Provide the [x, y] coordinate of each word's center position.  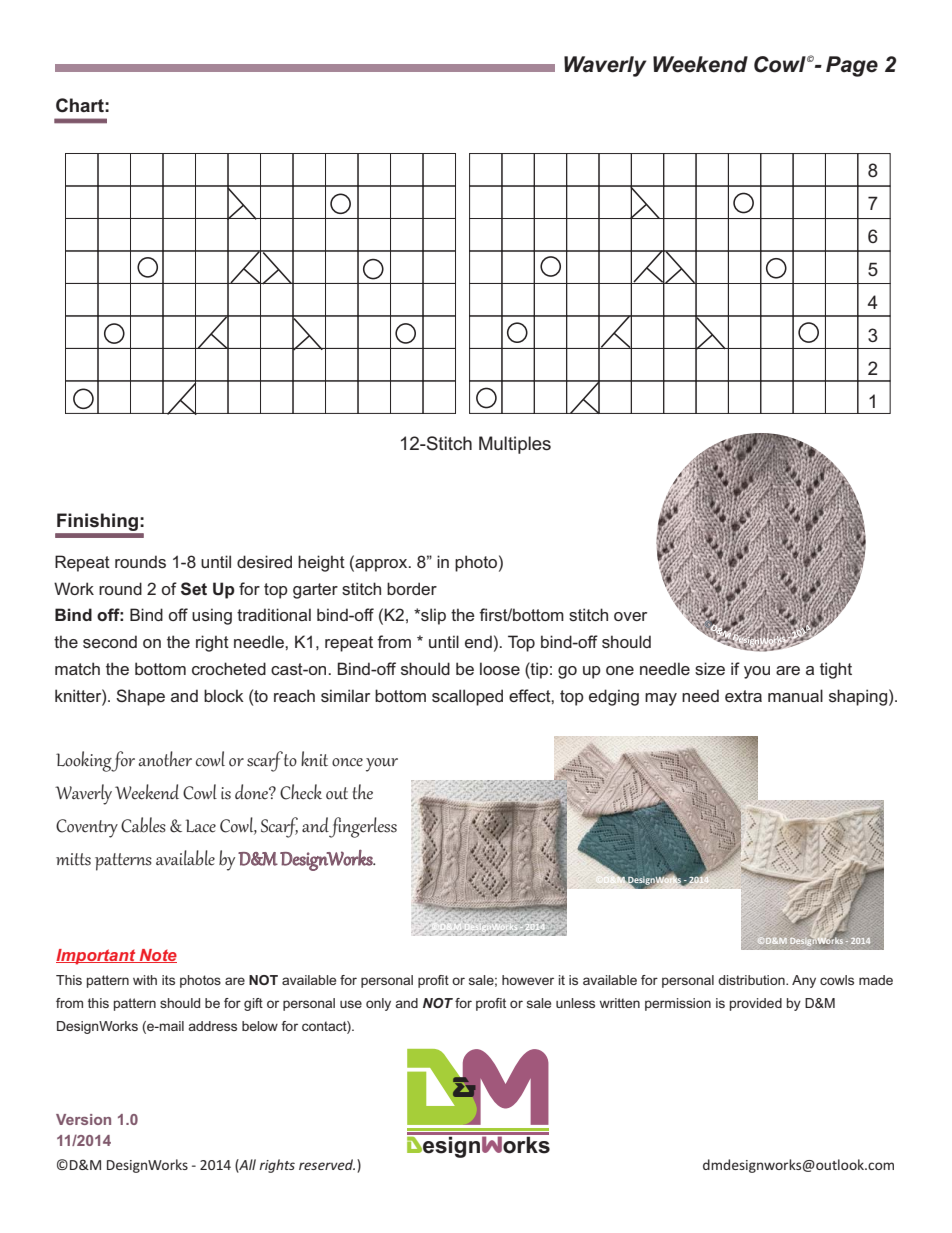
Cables [143, 825]
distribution [752, 980]
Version [83, 1119]
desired [264, 561]
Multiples [515, 445]
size [710, 668]
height [321, 563]
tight [836, 670]
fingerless [363, 827]
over [630, 616]
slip [432, 616]
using [212, 616]
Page [852, 66]
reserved [327, 1164]
